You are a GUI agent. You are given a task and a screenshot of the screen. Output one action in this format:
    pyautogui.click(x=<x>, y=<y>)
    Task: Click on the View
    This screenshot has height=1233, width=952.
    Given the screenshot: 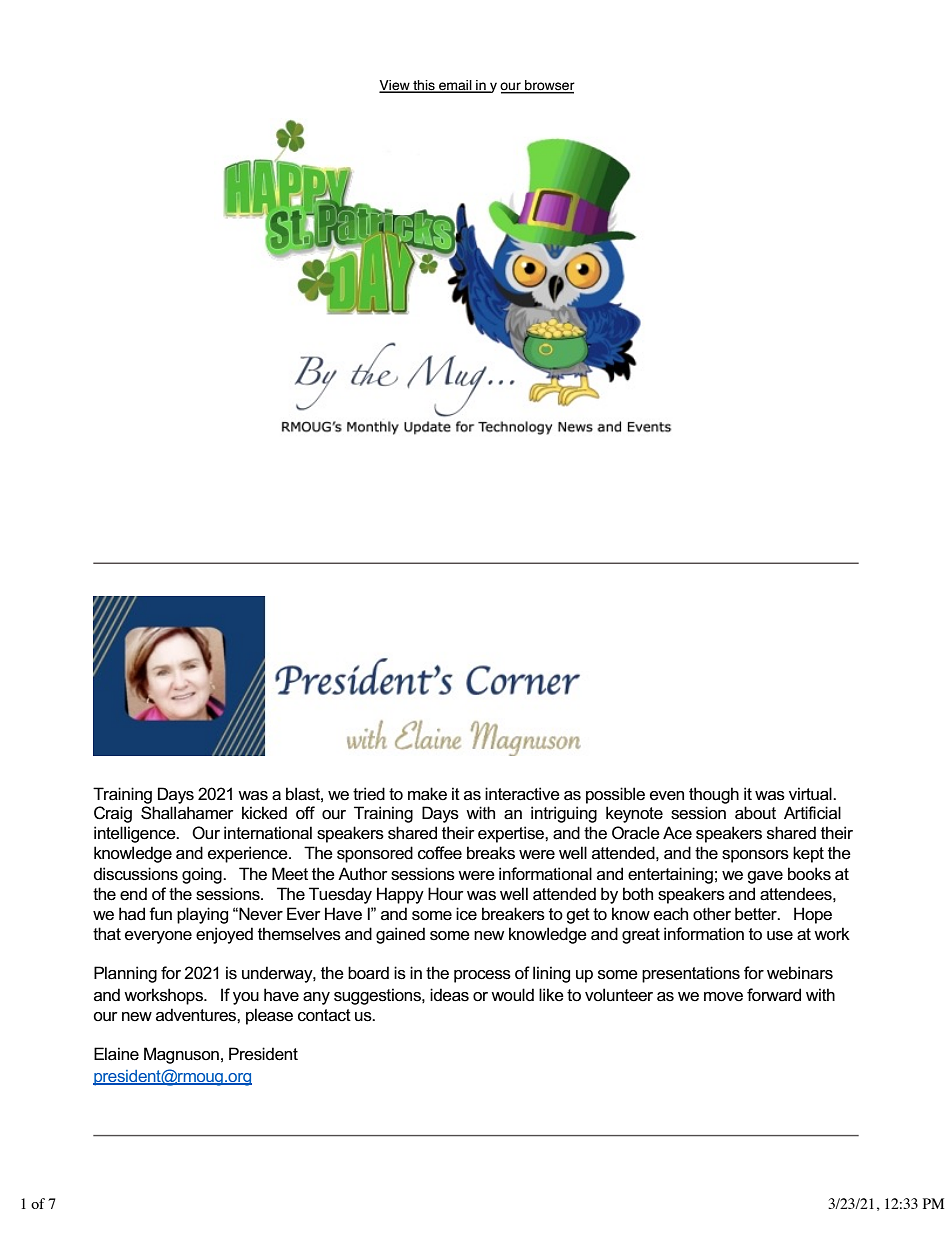 What is the action you would take?
    pyautogui.click(x=395, y=86)
